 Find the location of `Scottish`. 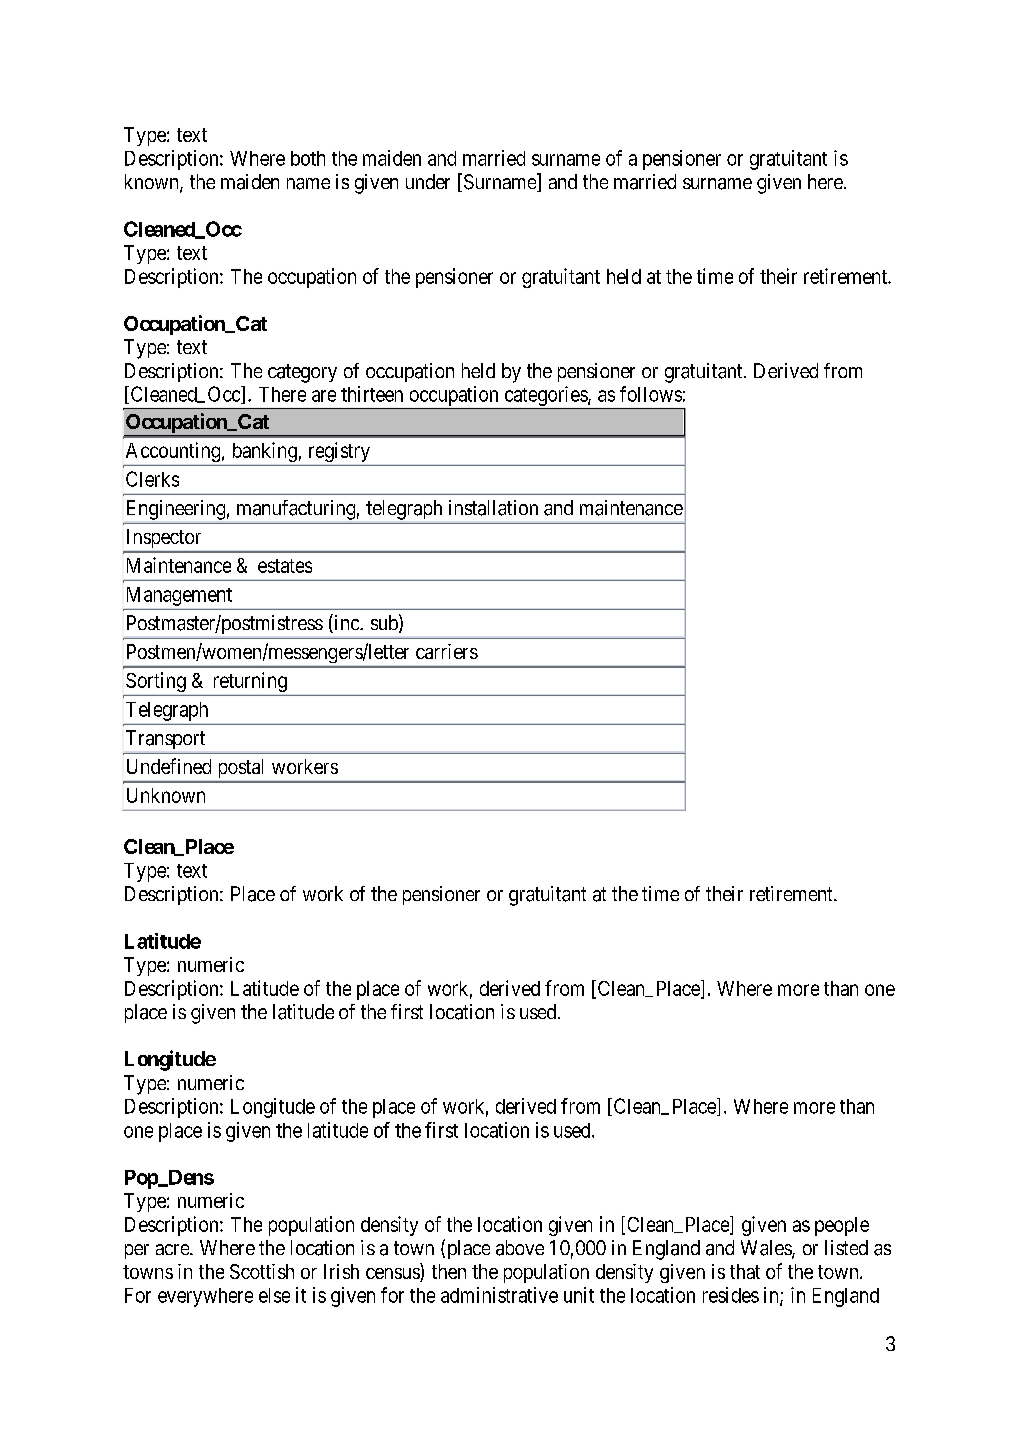

Scottish is located at coordinates (262, 1271).
